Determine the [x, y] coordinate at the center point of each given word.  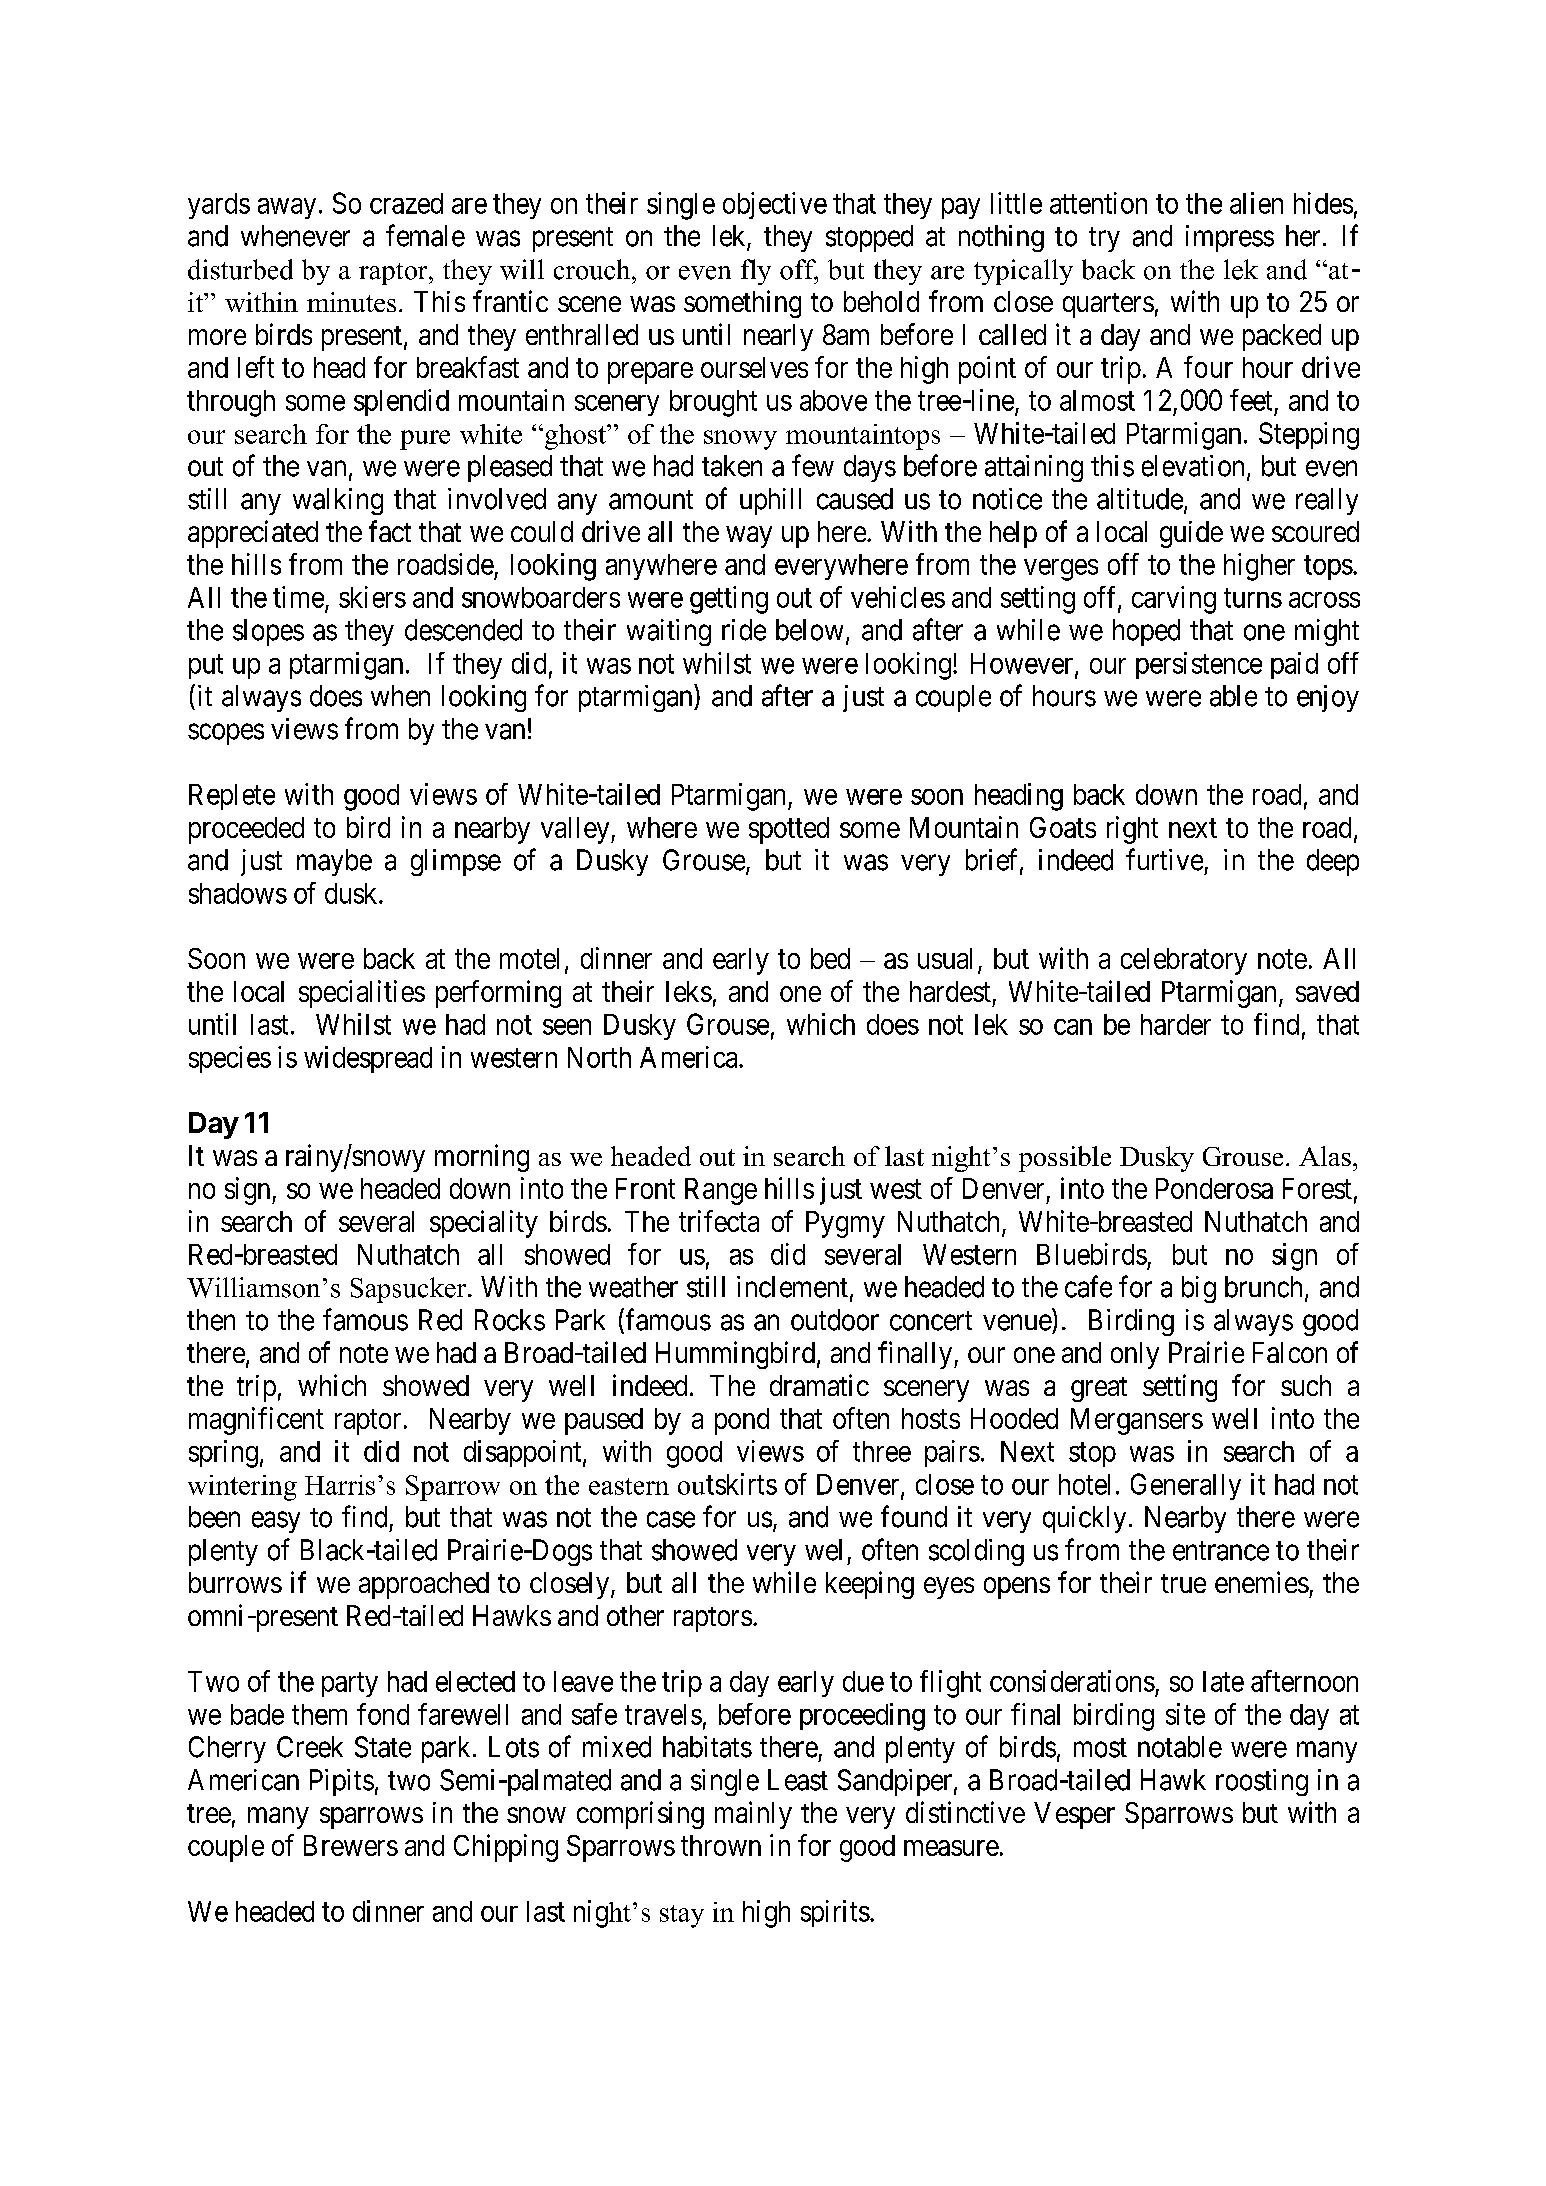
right [1132, 830]
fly [756, 272]
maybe [334, 862]
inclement [792, 1287]
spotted [789, 830]
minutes [351, 302]
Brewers [351, 1845]
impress [1230, 238]
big [1199, 1289]
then [211, 1320]
